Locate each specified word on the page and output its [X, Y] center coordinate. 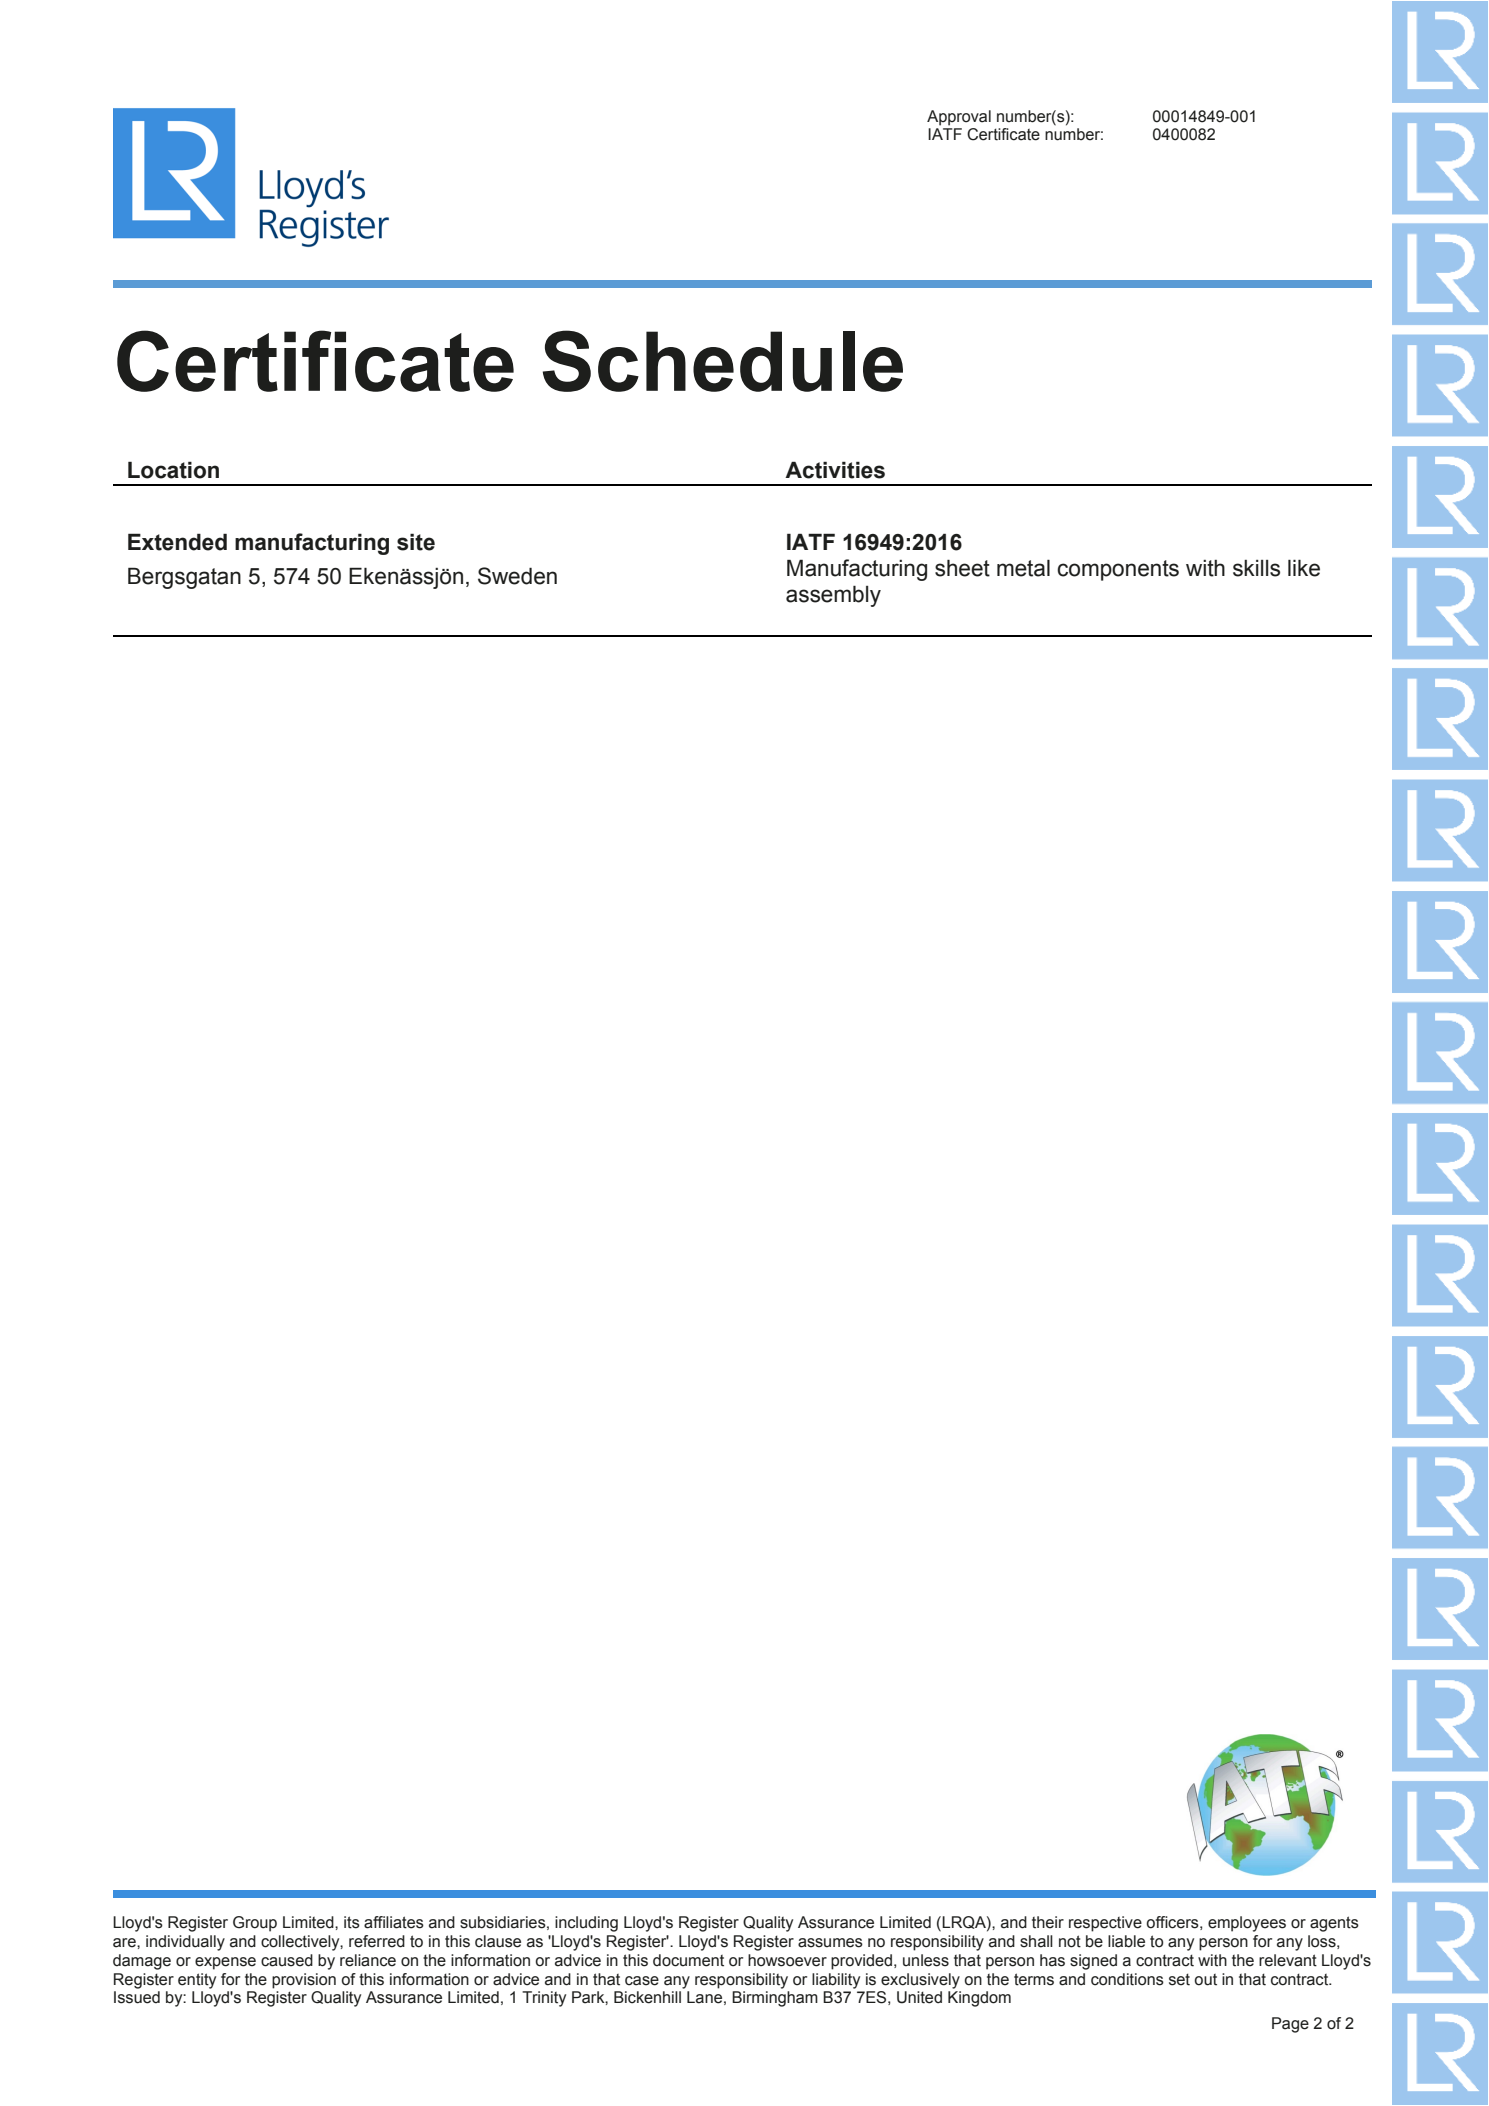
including [586, 1924]
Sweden [517, 576]
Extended [177, 542]
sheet [962, 568]
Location [173, 470]
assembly [833, 596]
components [1118, 570]
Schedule [723, 361]
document [688, 1960]
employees [1247, 1924]
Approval [959, 118]
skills [1256, 568]
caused [287, 1960]
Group [255, 1924]
